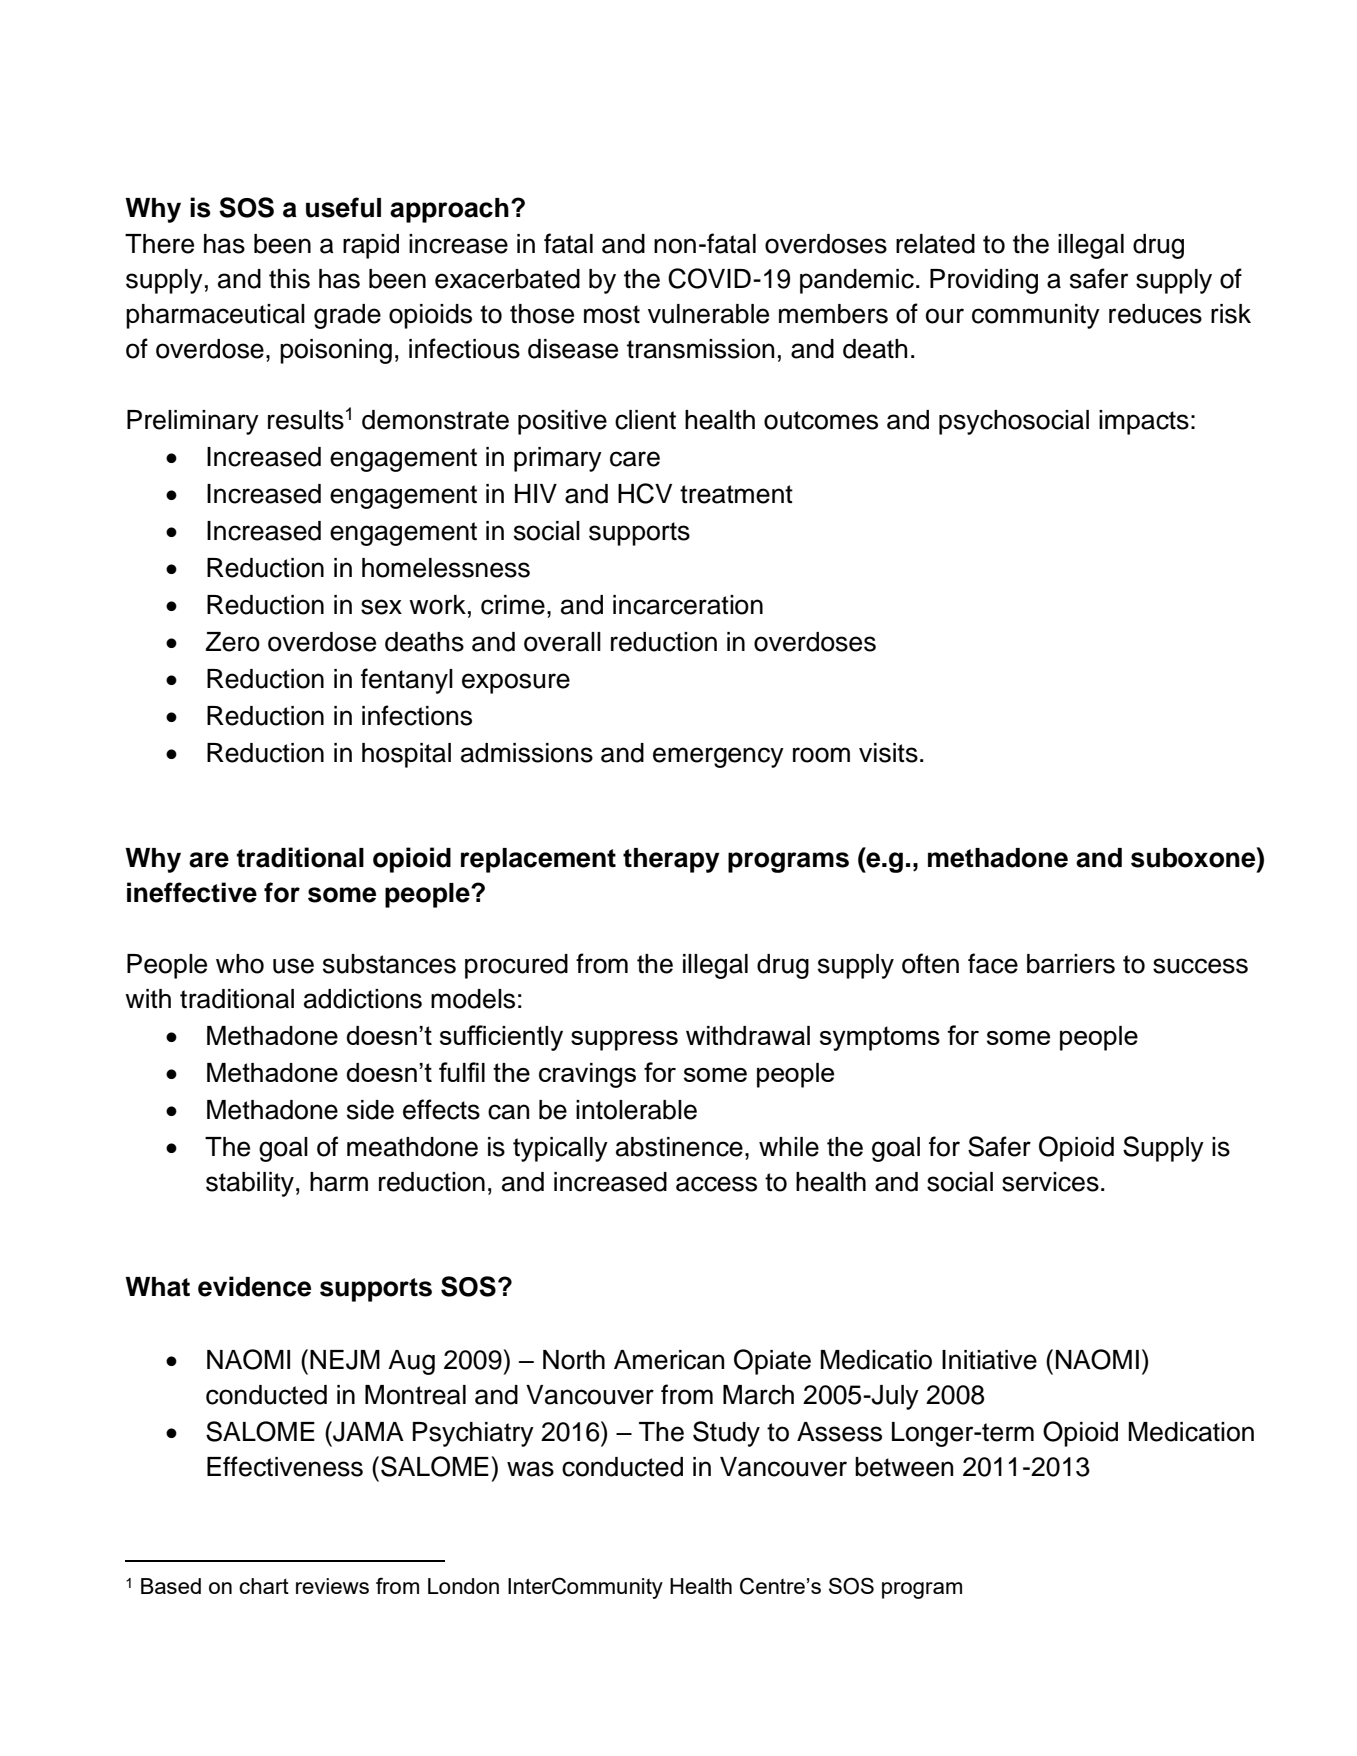 This image has height=1756, width=1357. I want to click on incarceration, so click(688, 605).
